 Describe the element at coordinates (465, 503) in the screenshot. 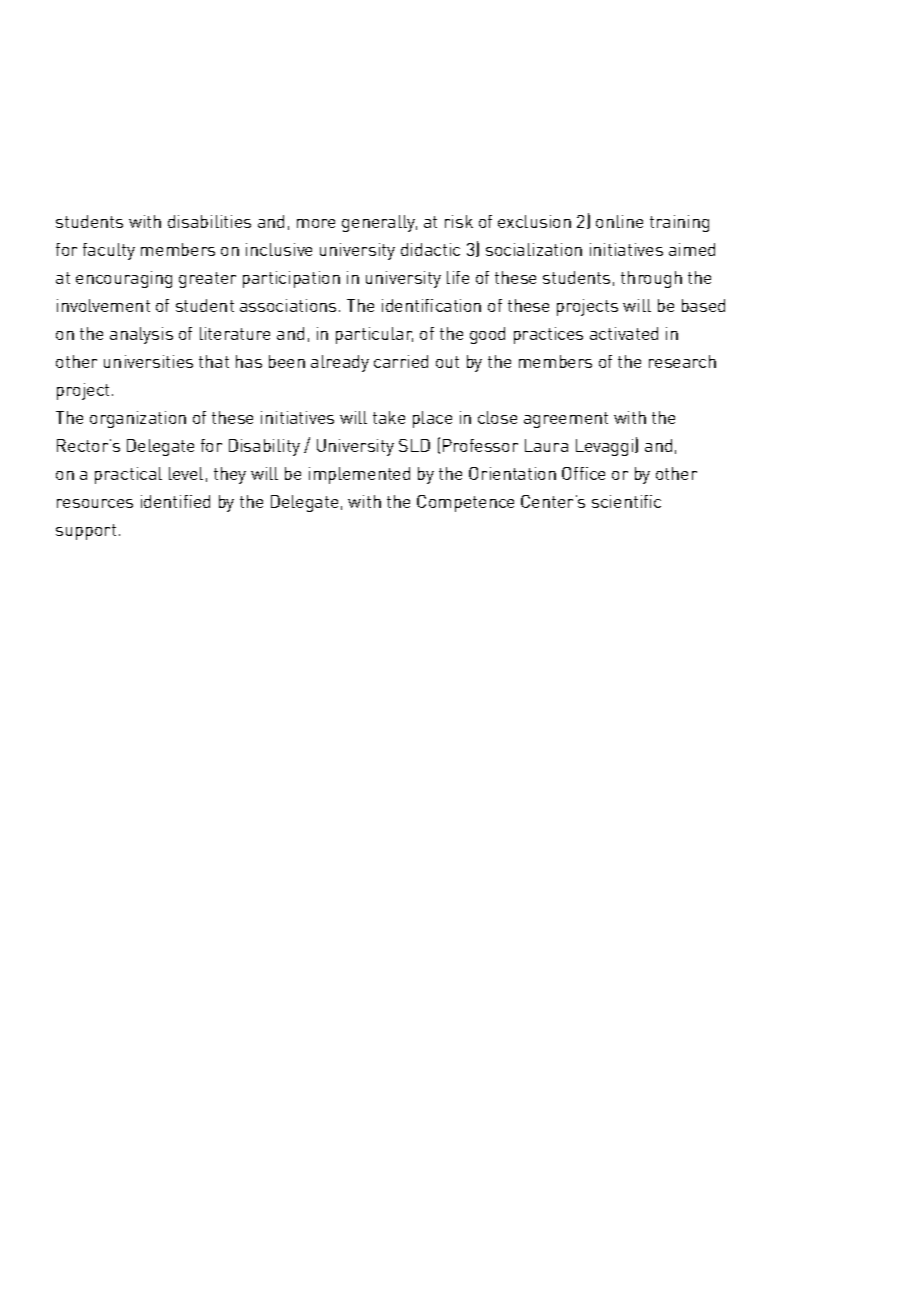

I see `Competence` at that location.
